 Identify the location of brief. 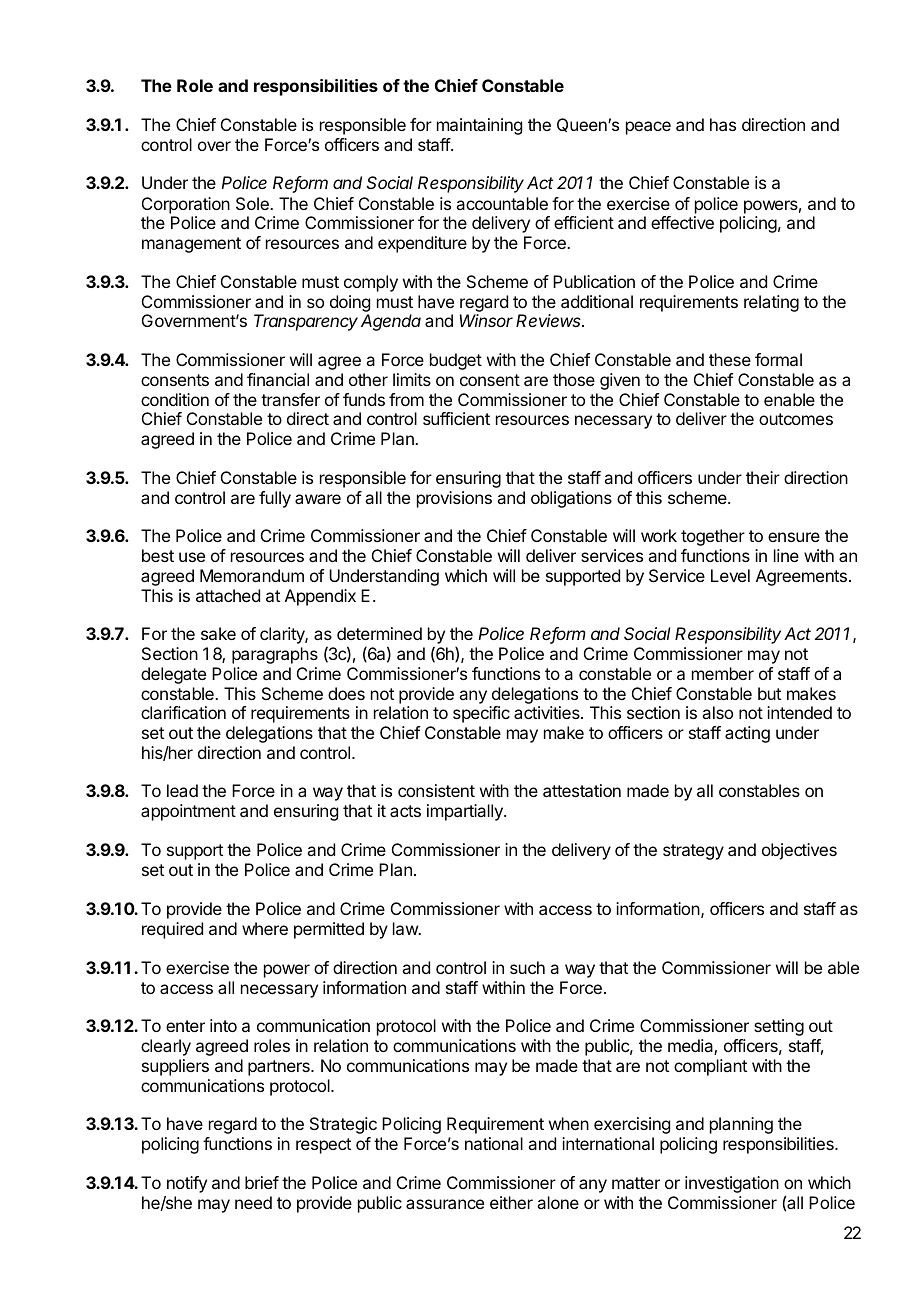
(262, 1182).
